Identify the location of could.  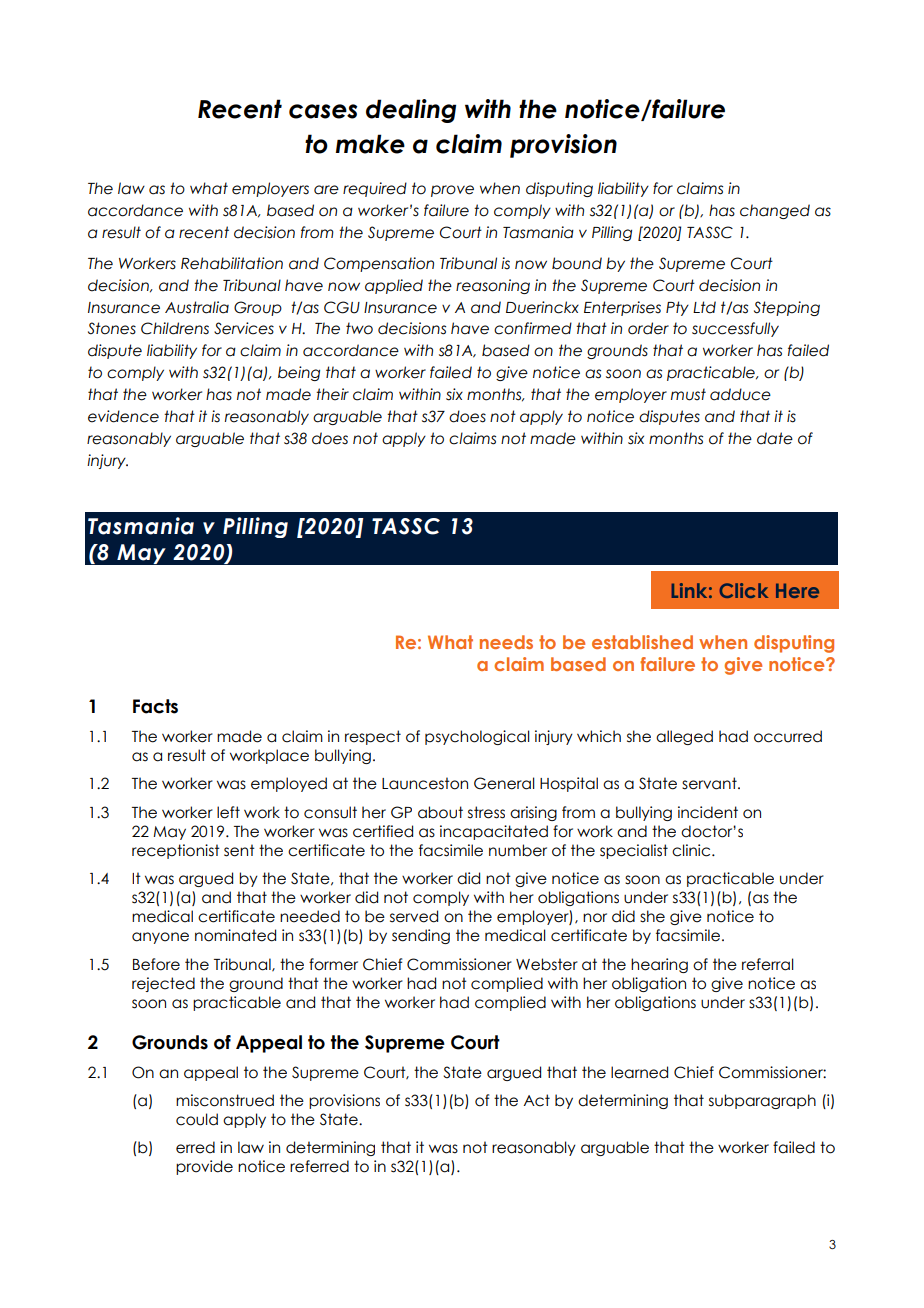
(197, 1119).
